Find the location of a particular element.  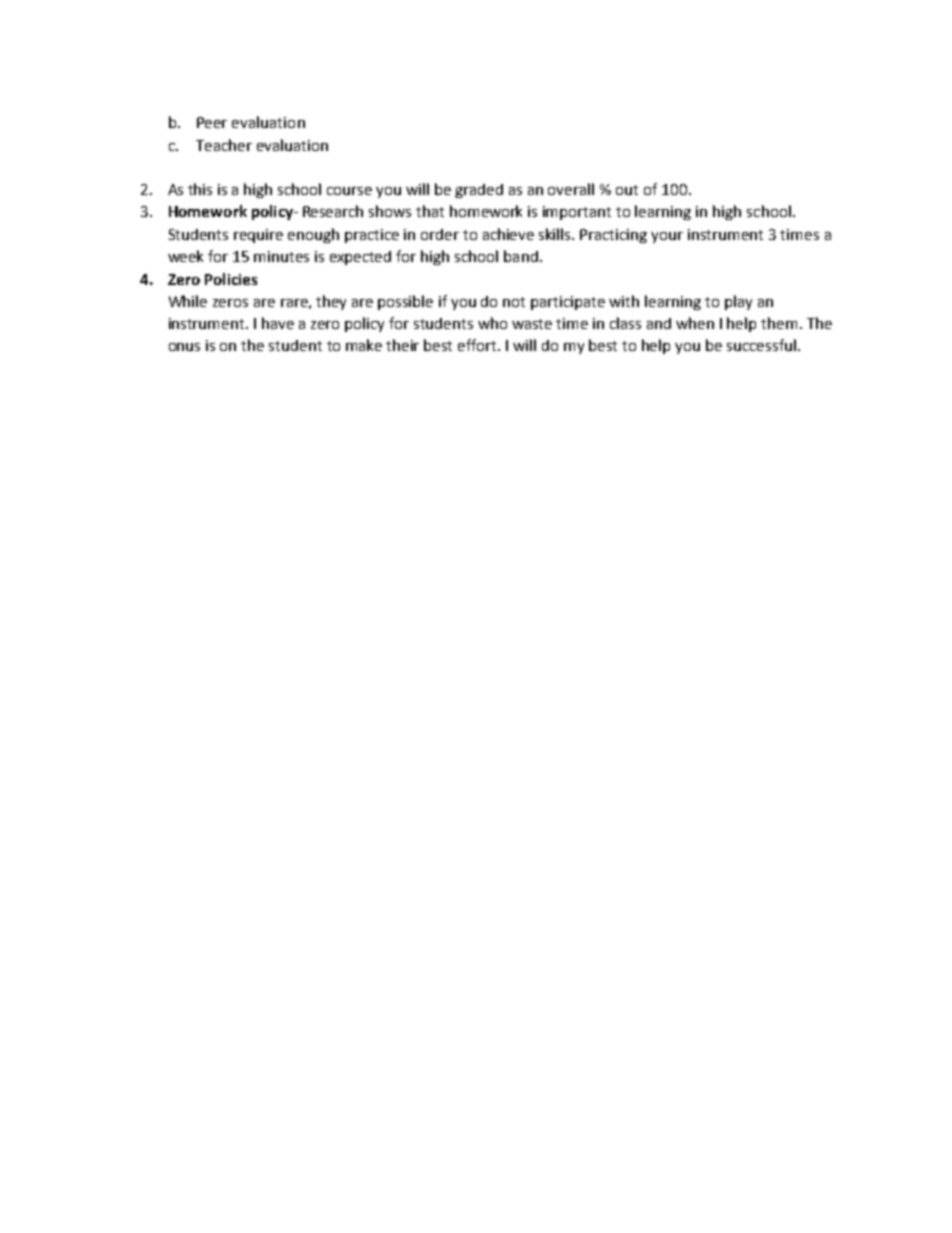

Peer is located at coordinates (212, 122).
